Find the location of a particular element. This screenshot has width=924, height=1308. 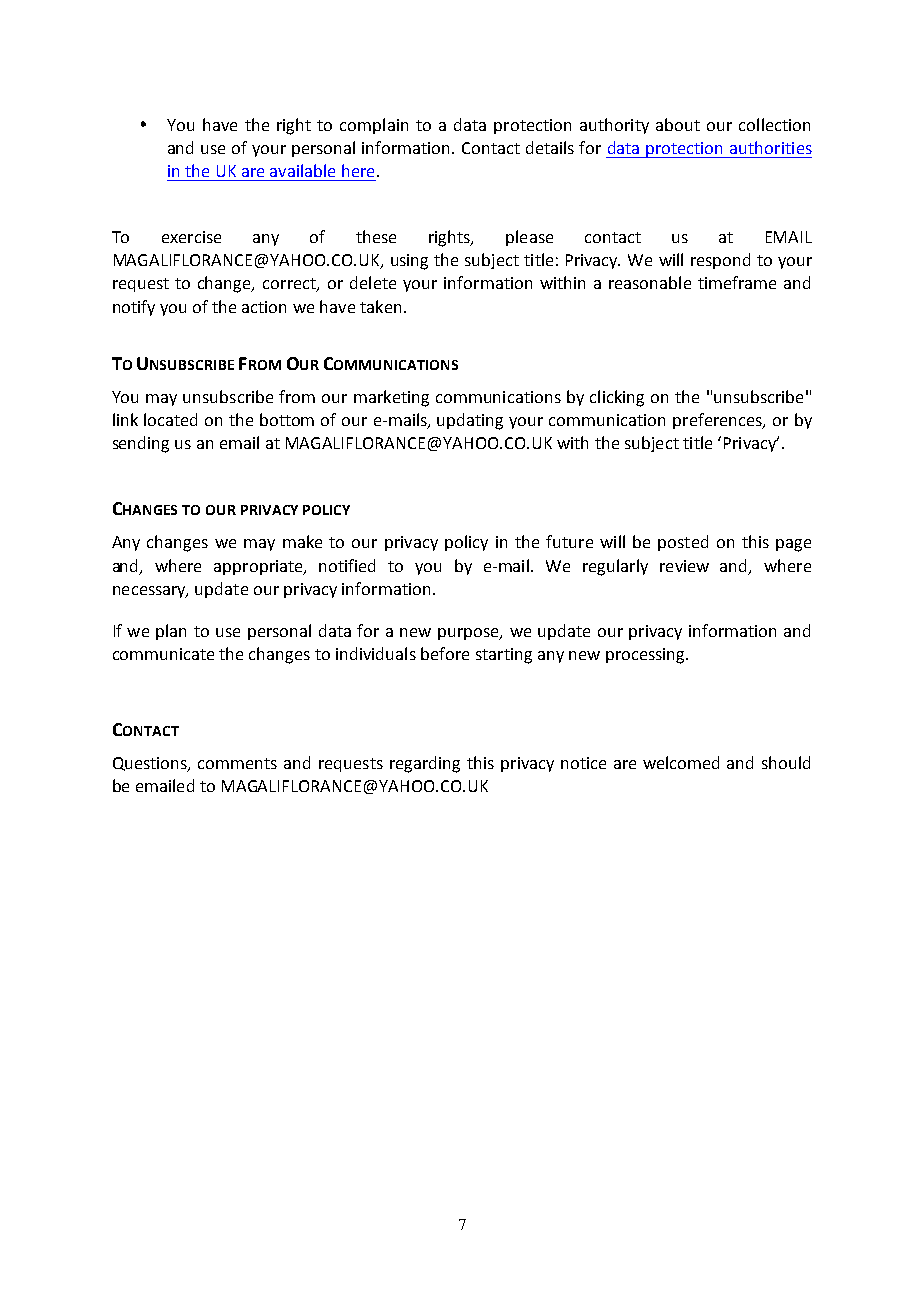

marketing is located at coordinates (391, 398).
